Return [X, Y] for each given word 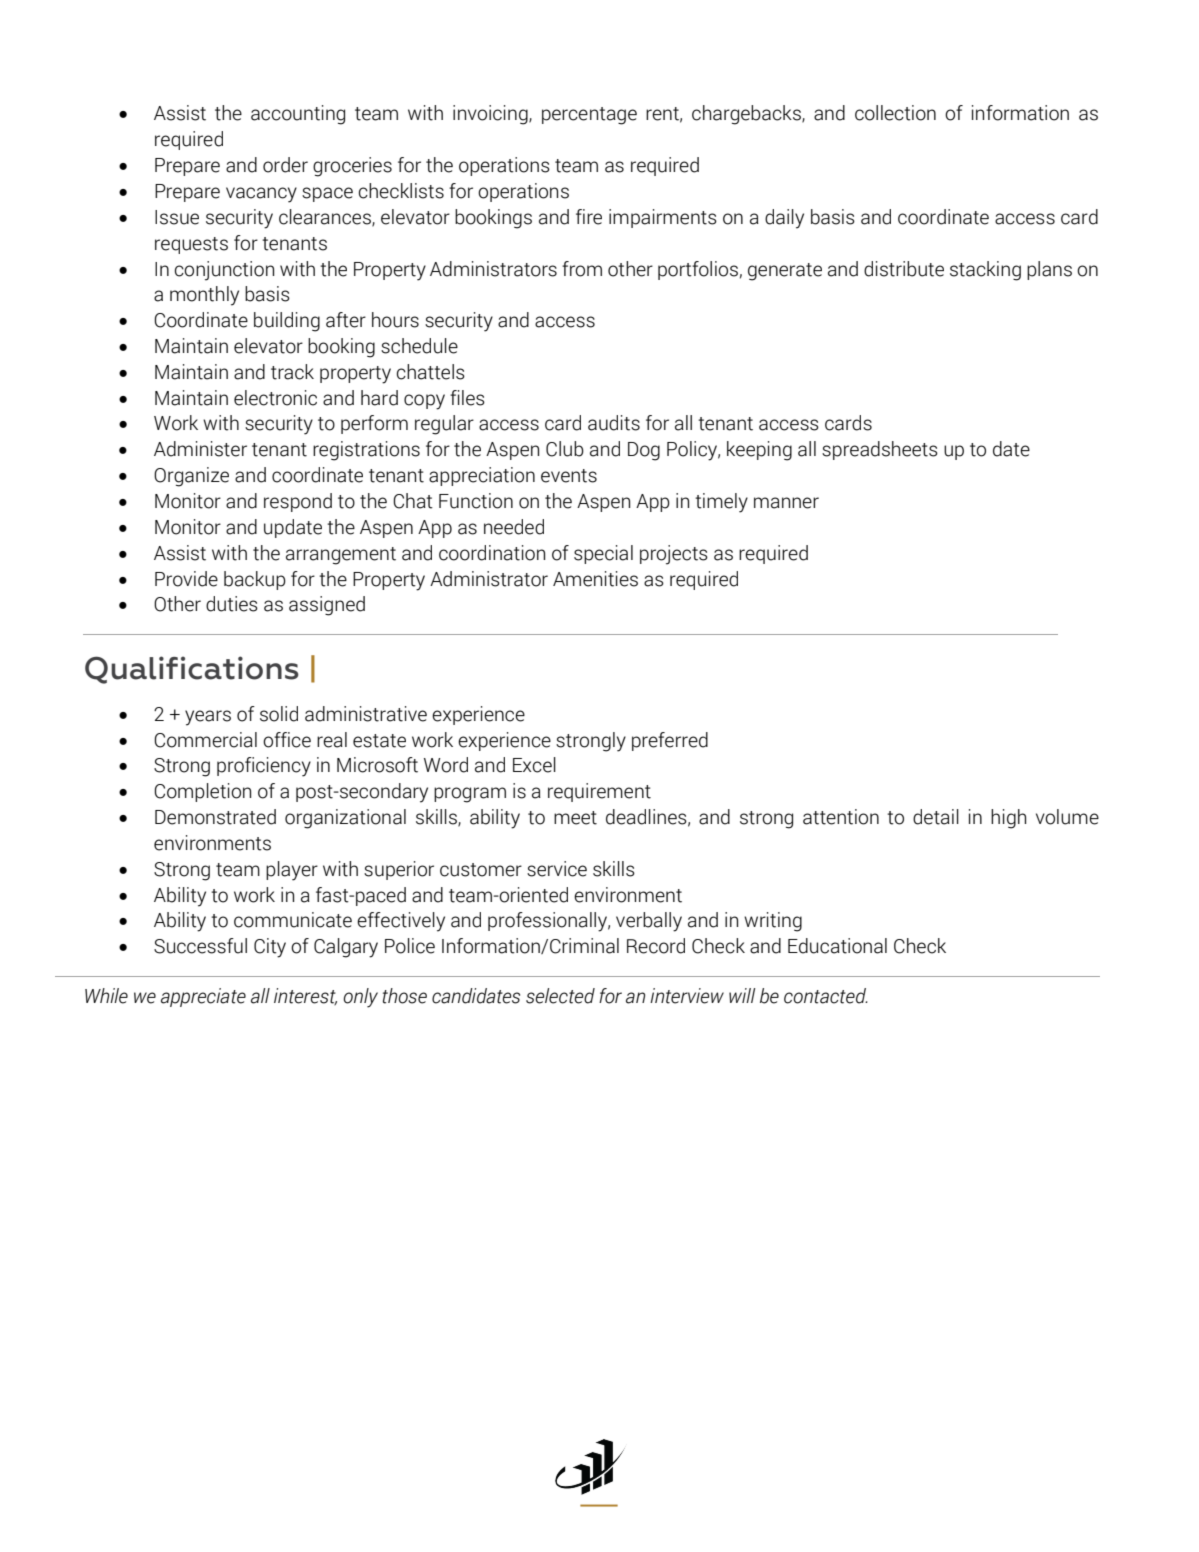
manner [786, 503]
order [285, 165]
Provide [186, 579]
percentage [589, 116]
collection [895, 113]
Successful [200, 946]
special [603, 554]
